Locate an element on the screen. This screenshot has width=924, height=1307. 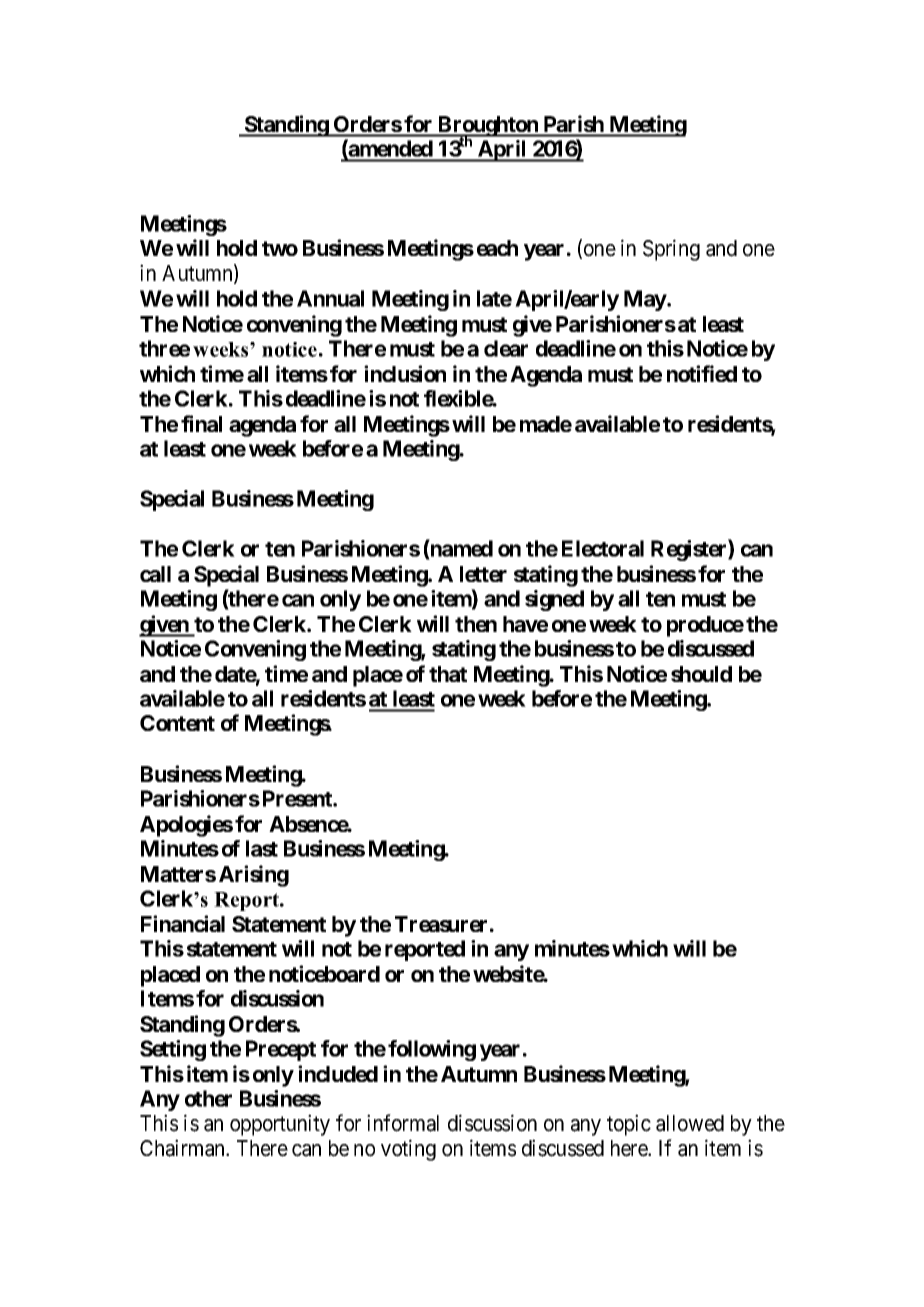
should is located at coordinates (701, 674).
